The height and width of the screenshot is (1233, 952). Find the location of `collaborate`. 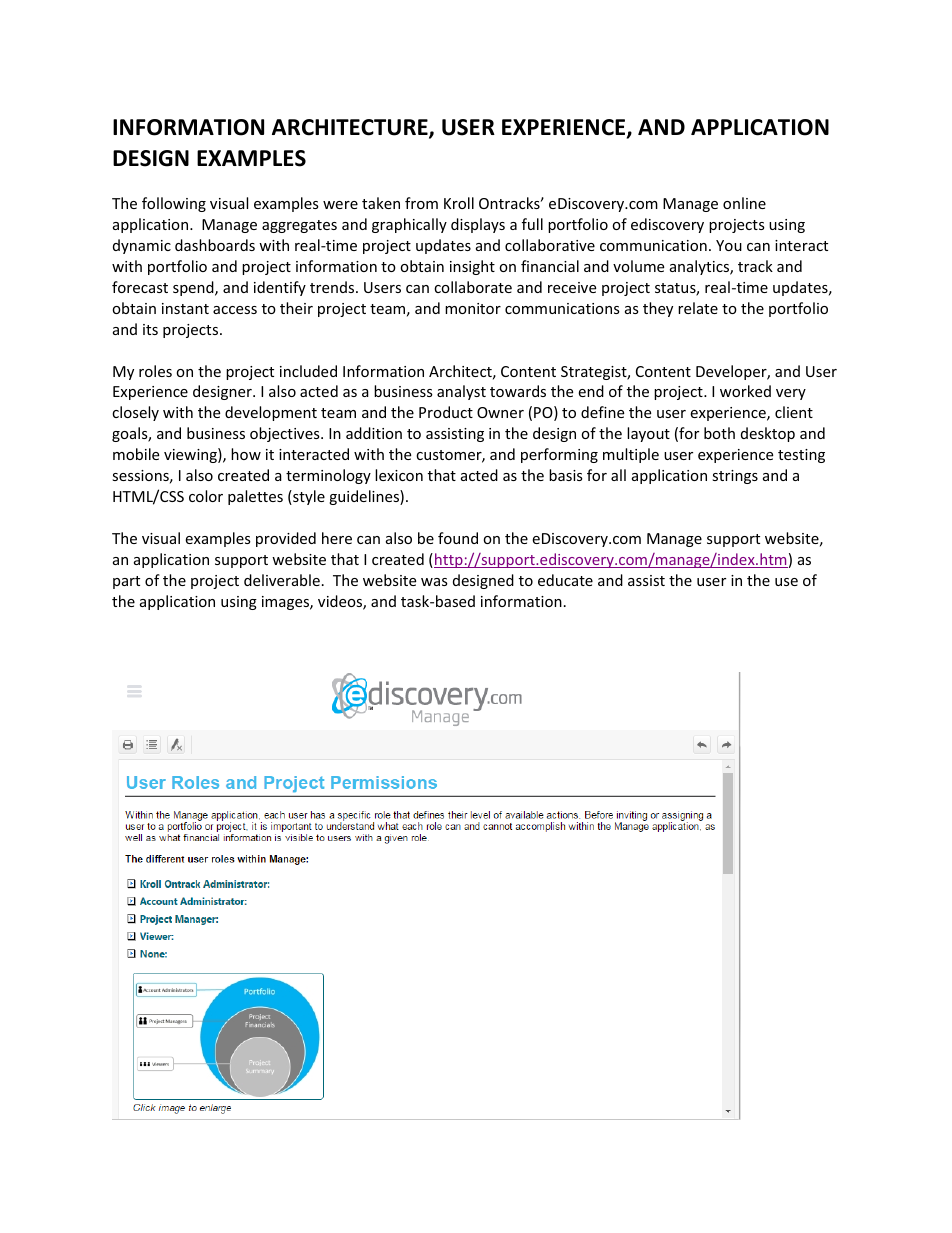

collaborate is located at coordinates (473, 287).
